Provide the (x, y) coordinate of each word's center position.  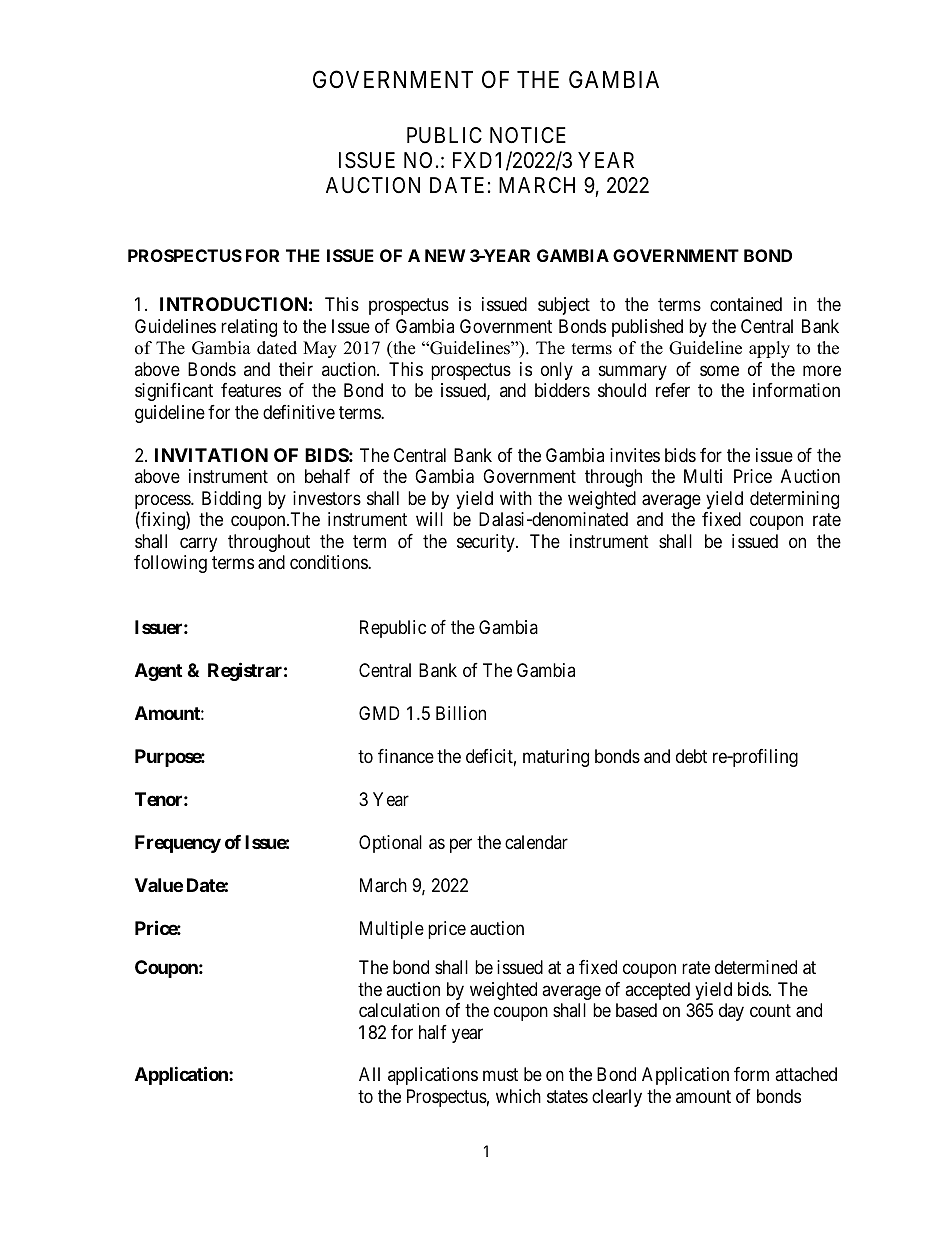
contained (746, 304)
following (170, 564)
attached (806, 1074)
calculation (399, 1010)
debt (691, 756)
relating (249, 328)
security (487, 543)
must (500, 1075)
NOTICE (528, 135)
